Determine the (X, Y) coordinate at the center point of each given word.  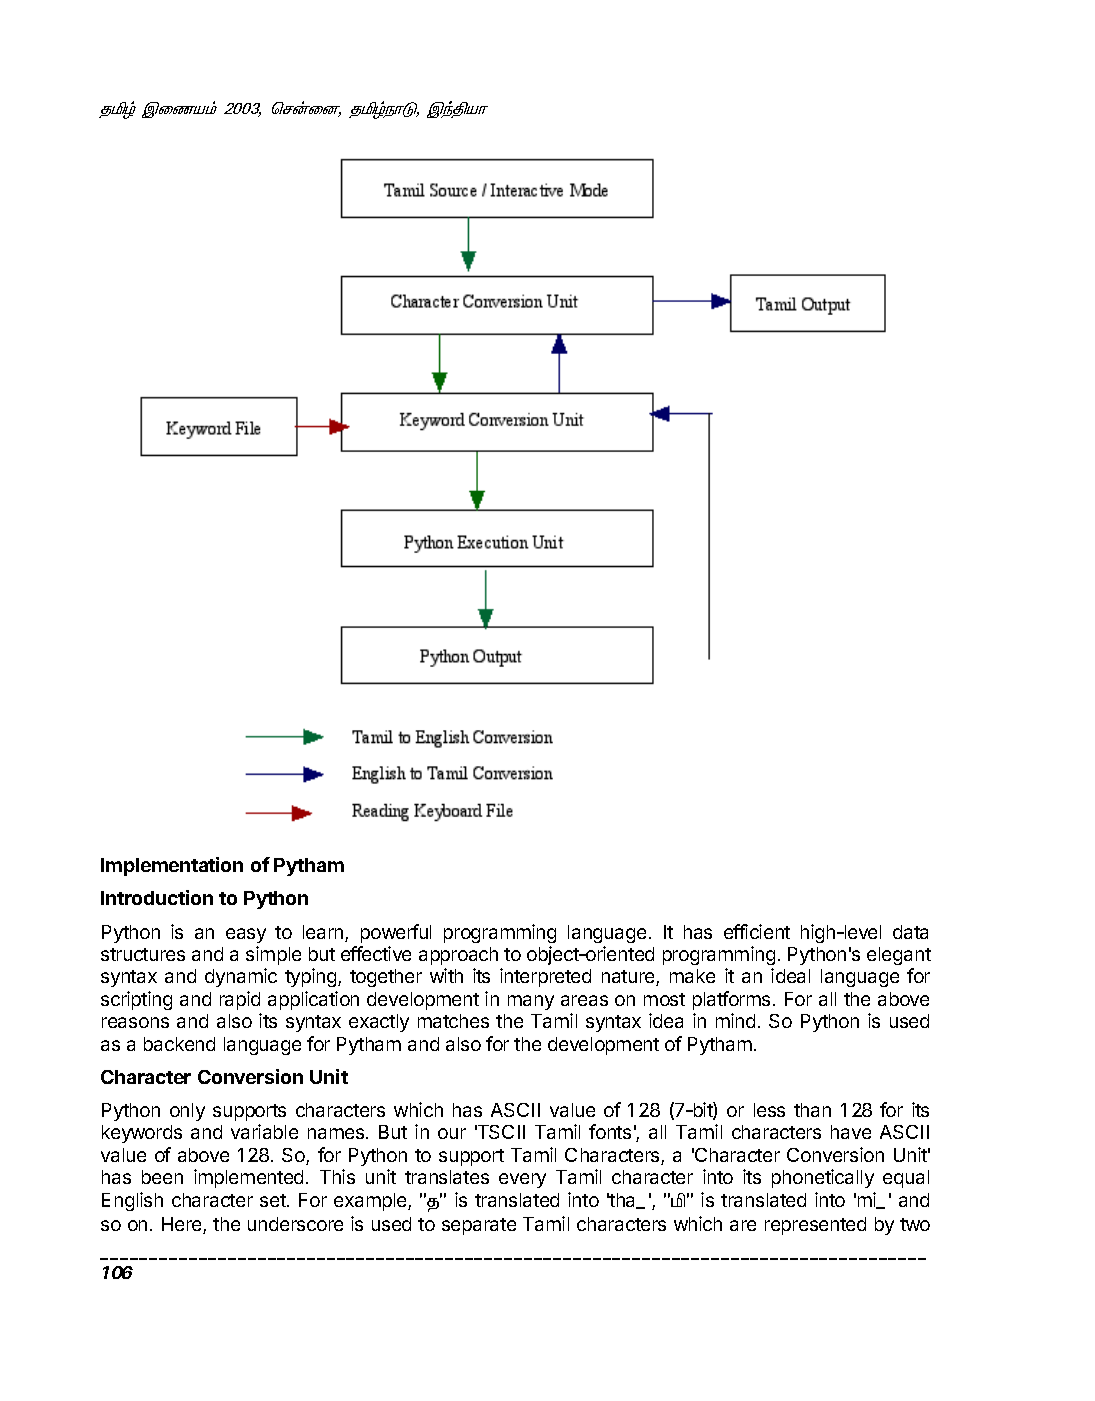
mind (735, 1020)
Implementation (172, 866)
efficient (757, 931)
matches (453, 1021)
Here (183, 1225)
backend (179, 1044)
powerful (396, 933)
